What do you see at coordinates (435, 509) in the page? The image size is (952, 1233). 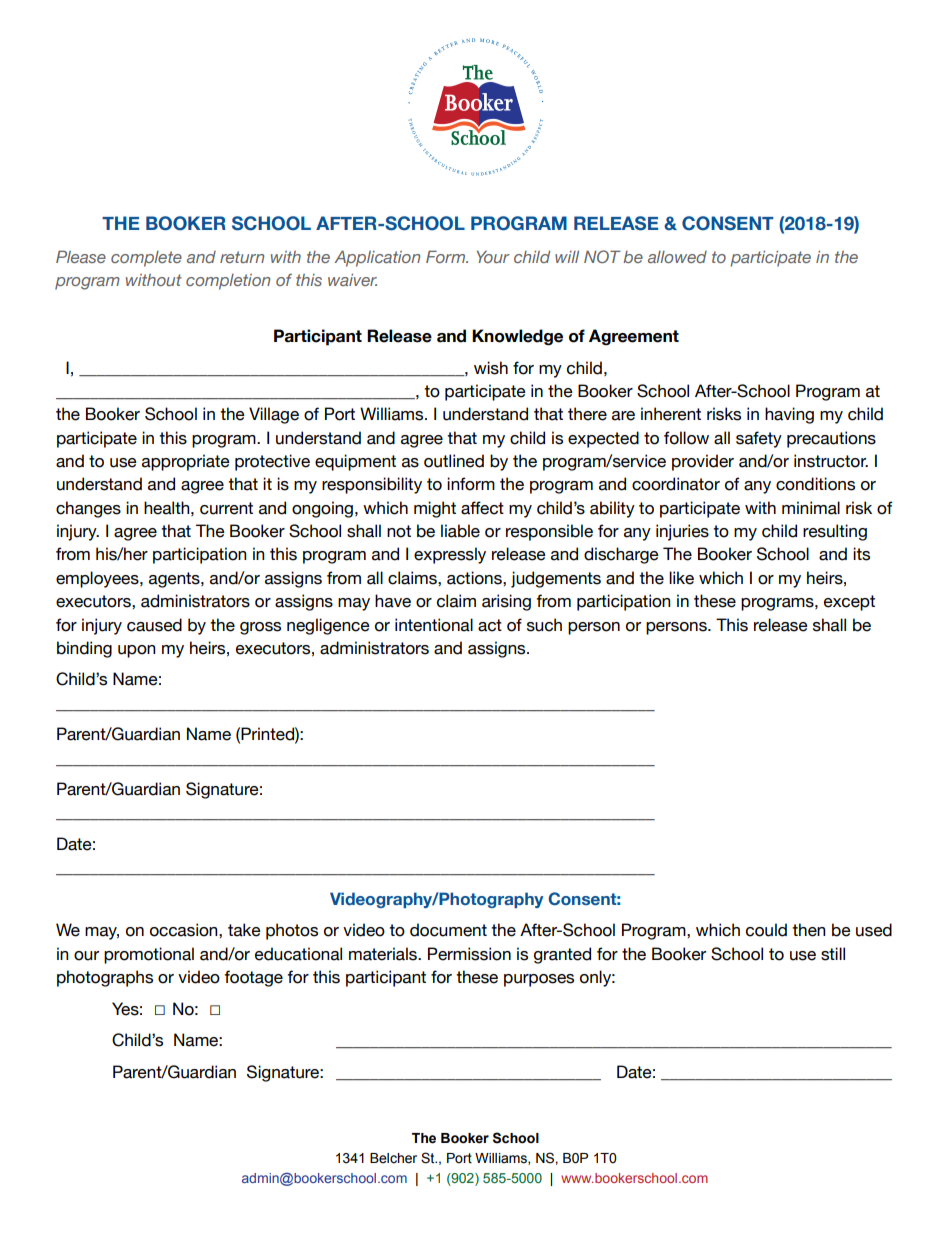 I see `might` at bounding box center [435, 509].
